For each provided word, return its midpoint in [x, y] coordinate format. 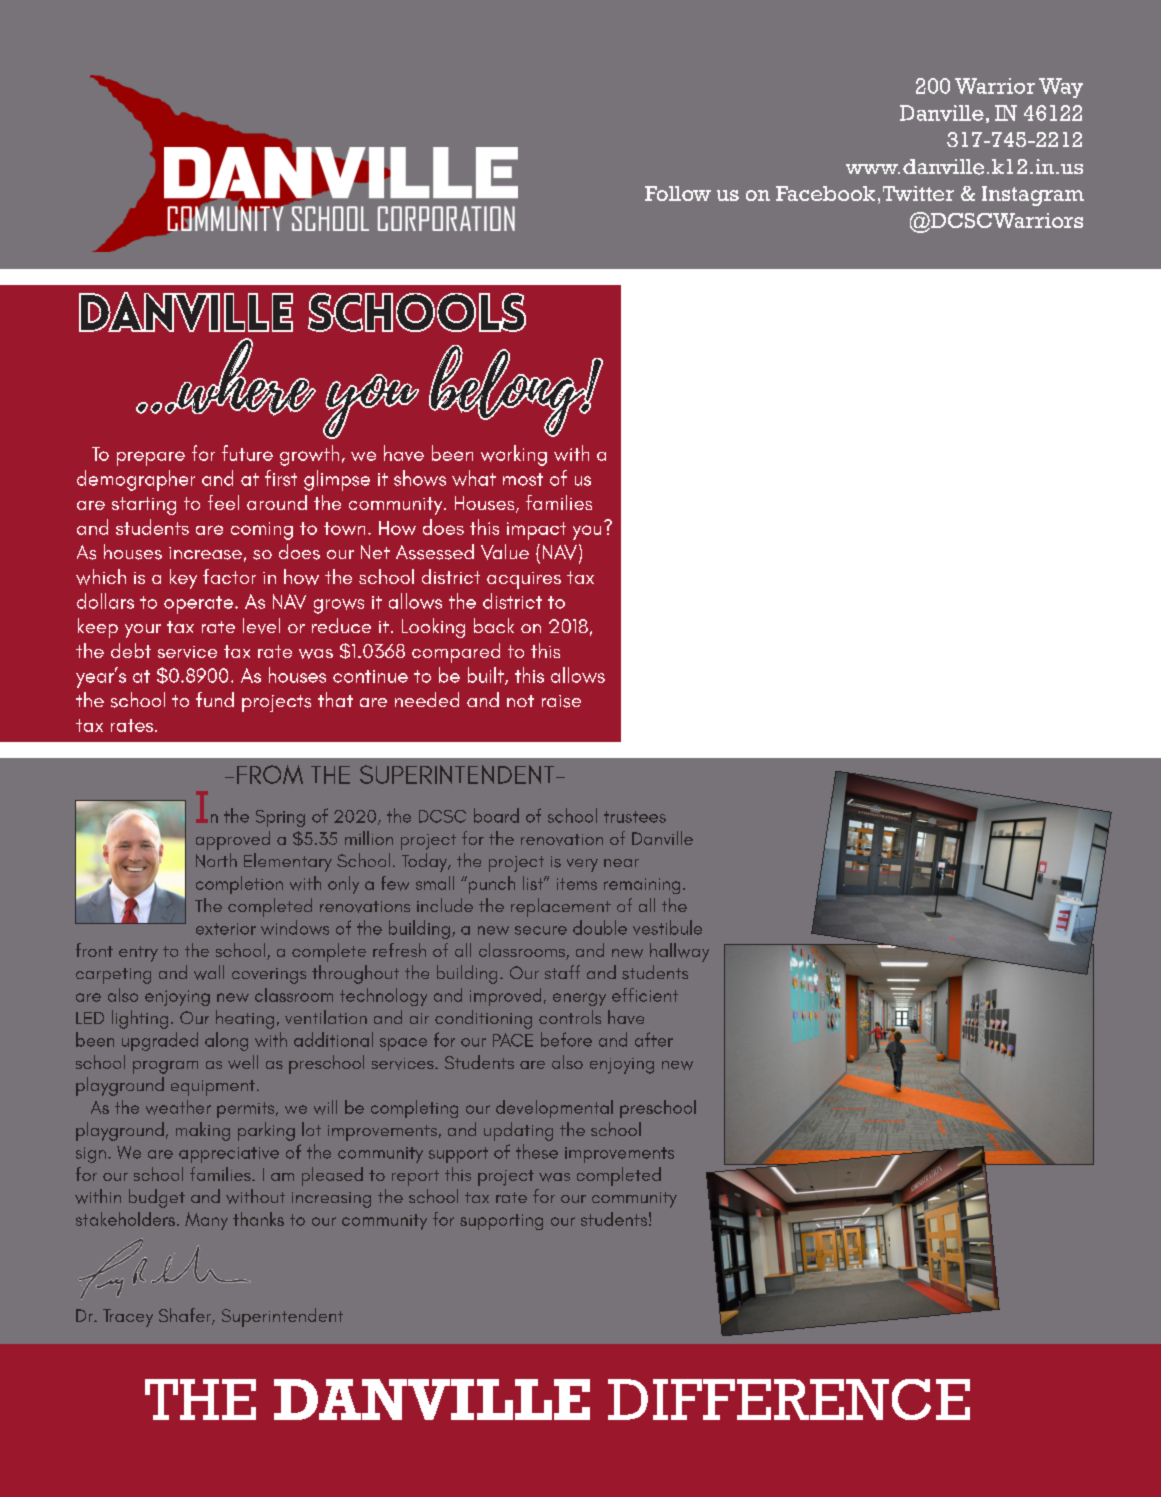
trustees [635, 817]
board [496, 815]
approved [233, 840]
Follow [678, 193]
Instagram [1033, 196]
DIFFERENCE [789, 1399]
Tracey [128, 1318]
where [246, 377]
